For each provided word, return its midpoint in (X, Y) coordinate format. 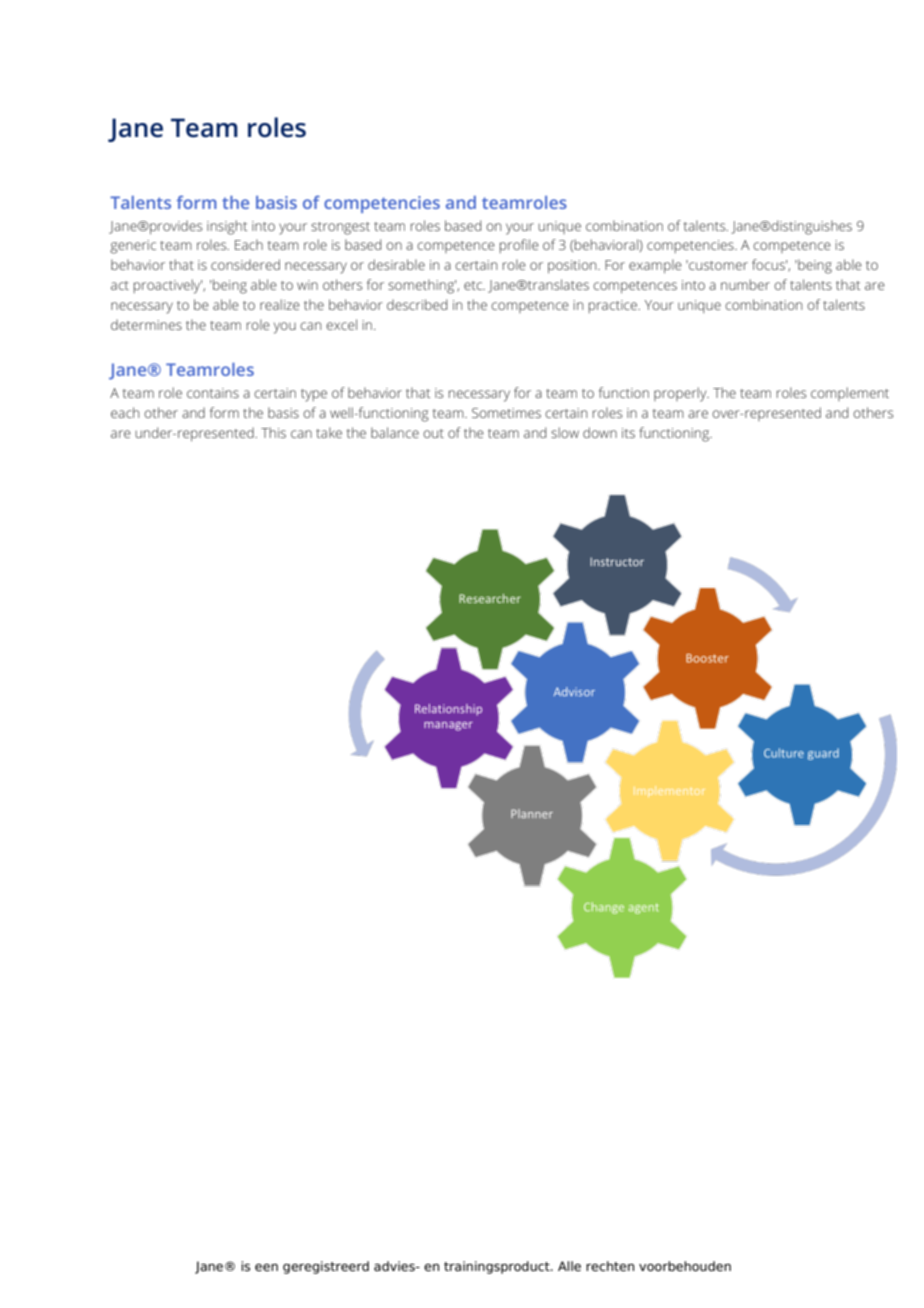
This (273, 432)
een (266, 1267)
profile (519, 246)
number (745, 284)
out (433, 433)
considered (245, 264)
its (628, 433)
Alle (569, 1266)
